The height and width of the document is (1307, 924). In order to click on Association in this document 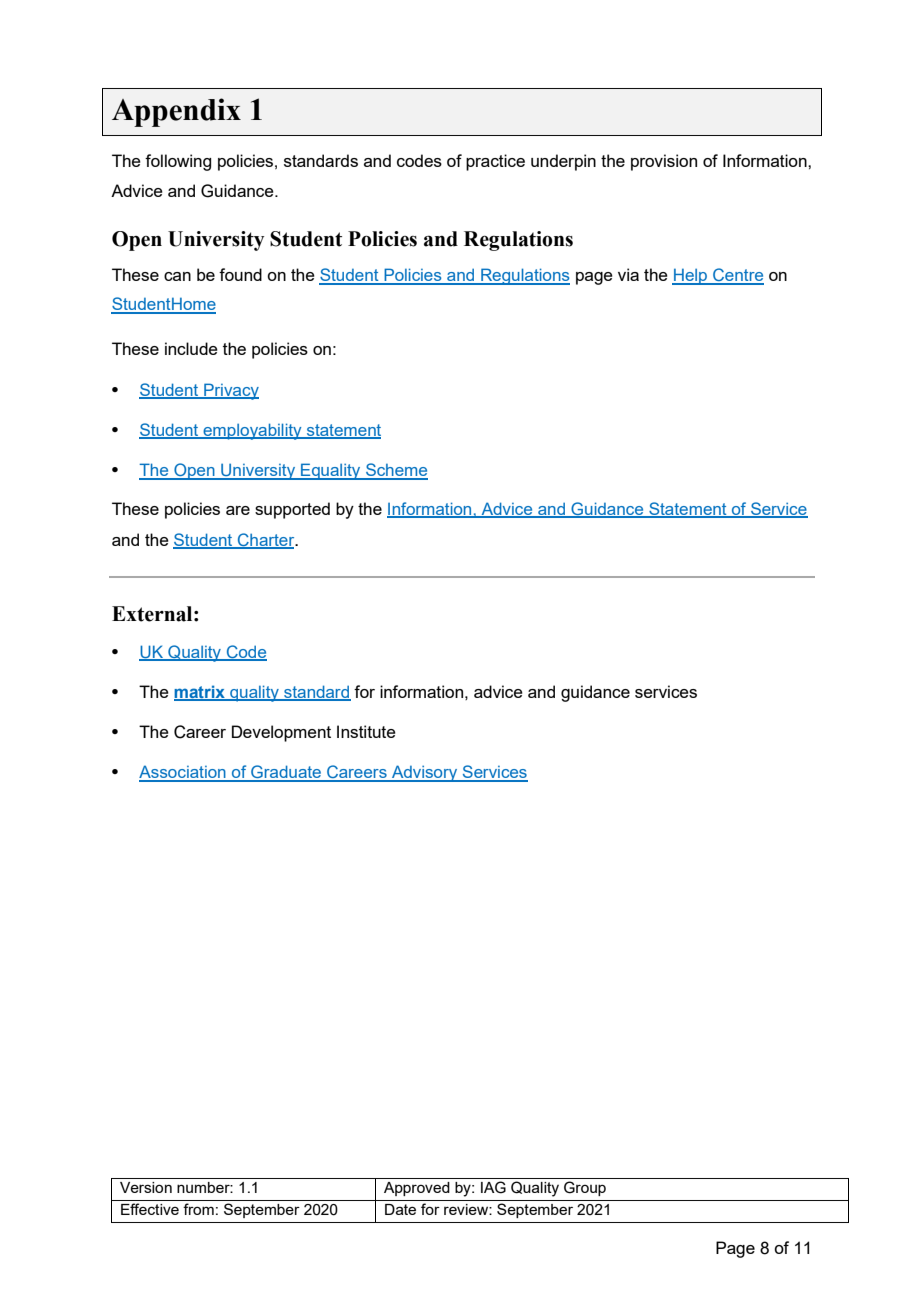, I will do `click(183, 773)`.
